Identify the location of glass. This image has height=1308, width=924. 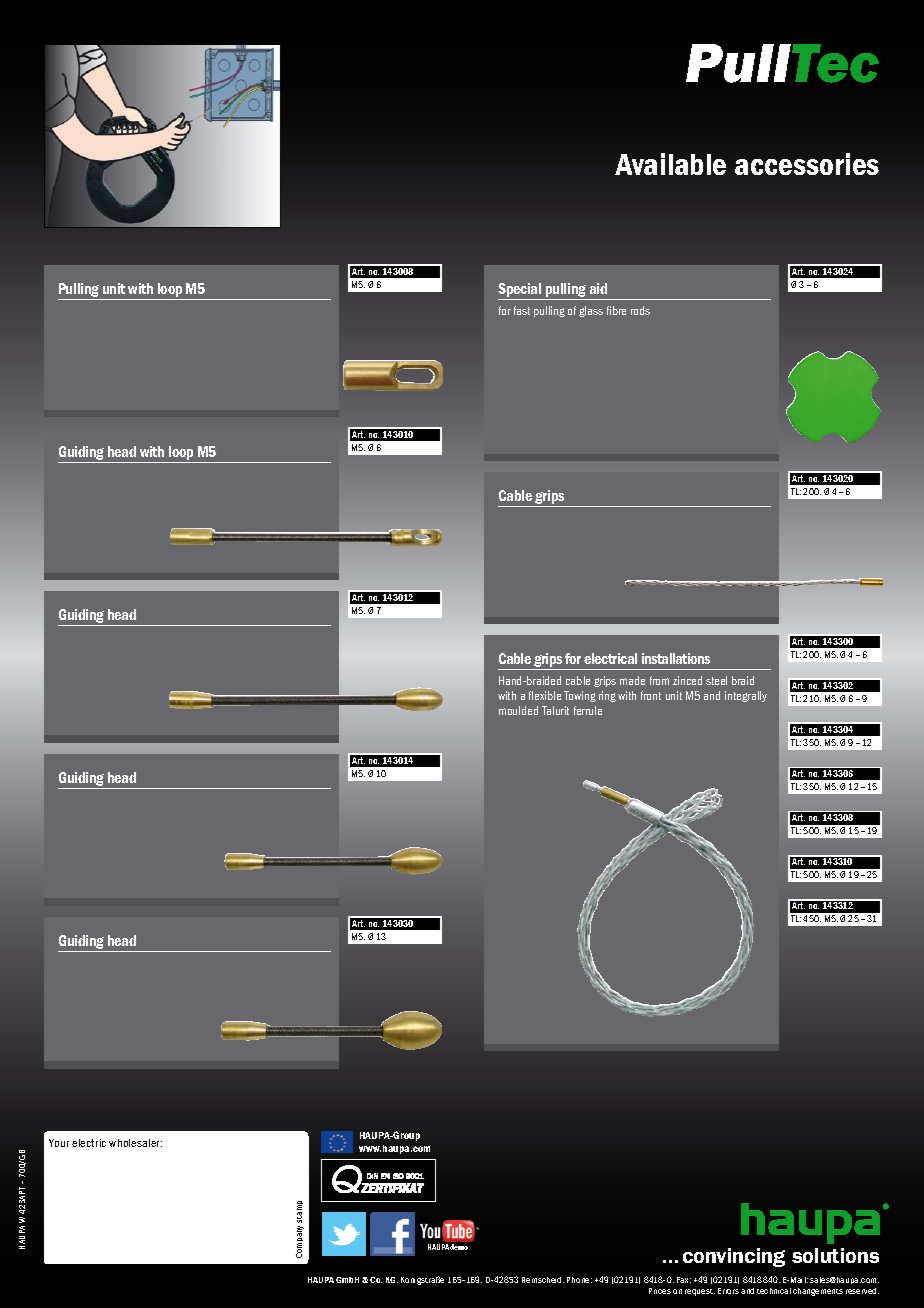
(591, 311).
